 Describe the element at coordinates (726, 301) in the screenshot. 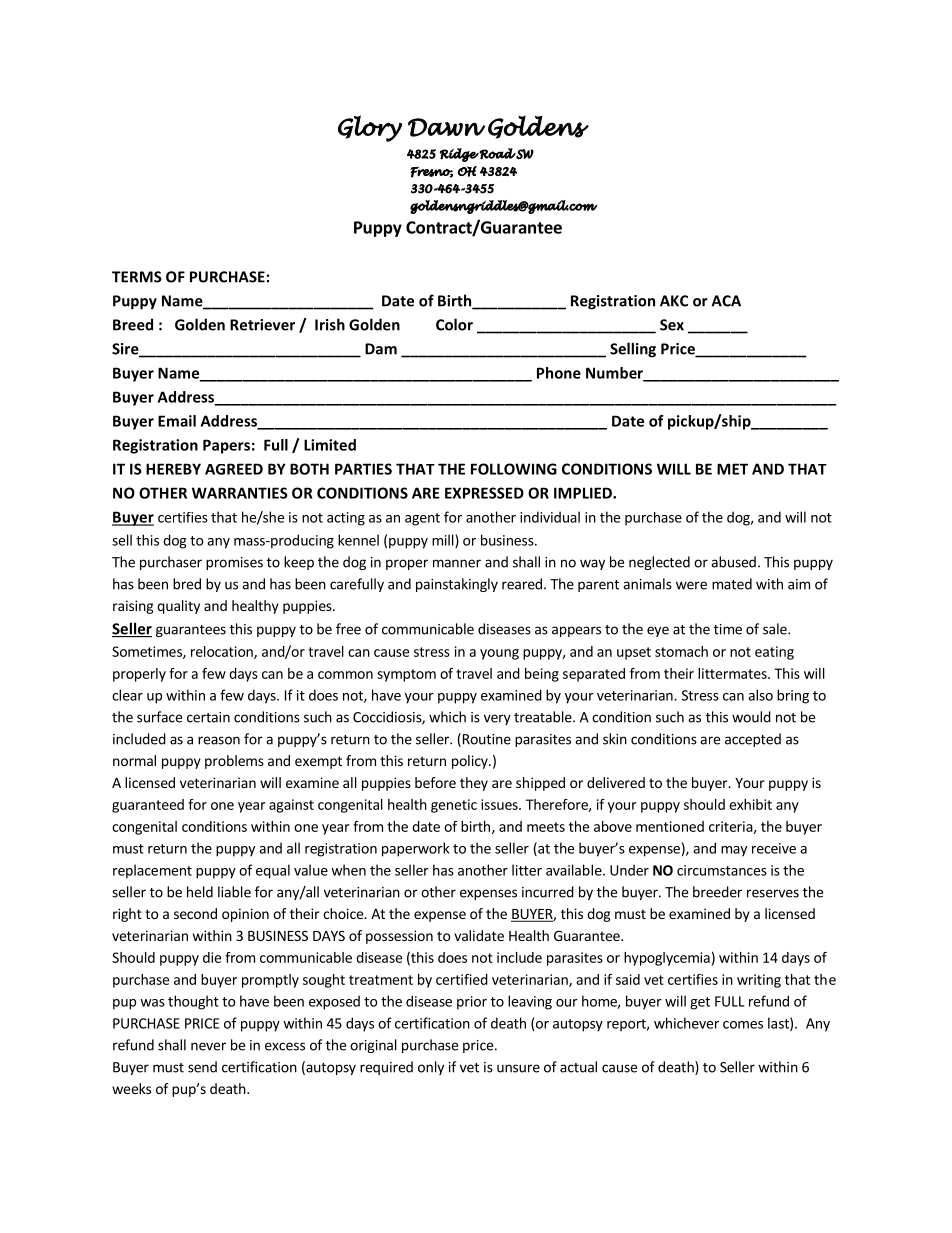

I see `ACA` at that location.
